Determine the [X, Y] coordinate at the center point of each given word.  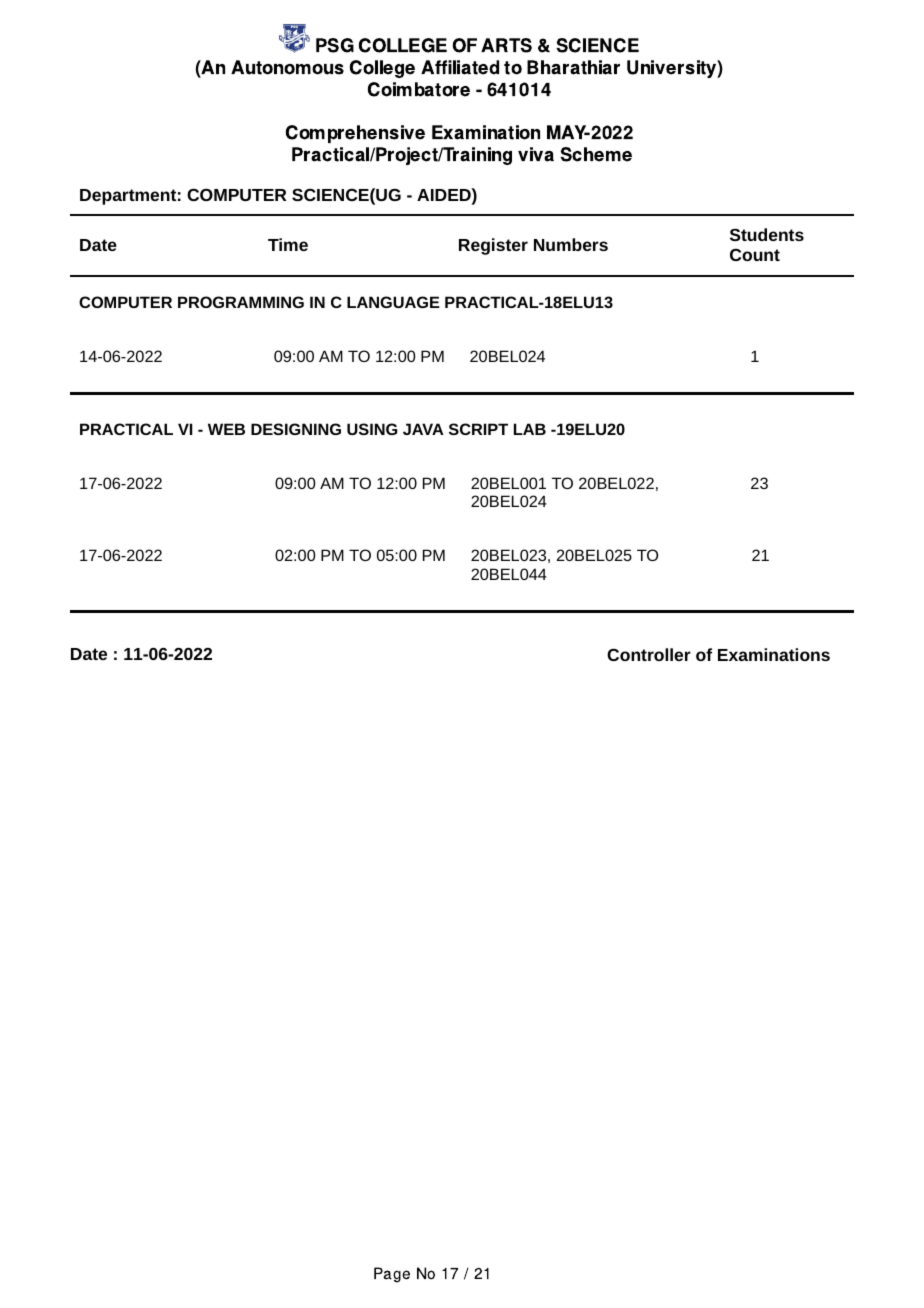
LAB [530, 429]
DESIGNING [296, 429]
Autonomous [287, 67]
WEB [226, 429]
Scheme [596, 154]
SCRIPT [478, 429]
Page [392, 1275]
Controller [649, 654]
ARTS [506, 45]
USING [372, 429]
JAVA [423, 429]
